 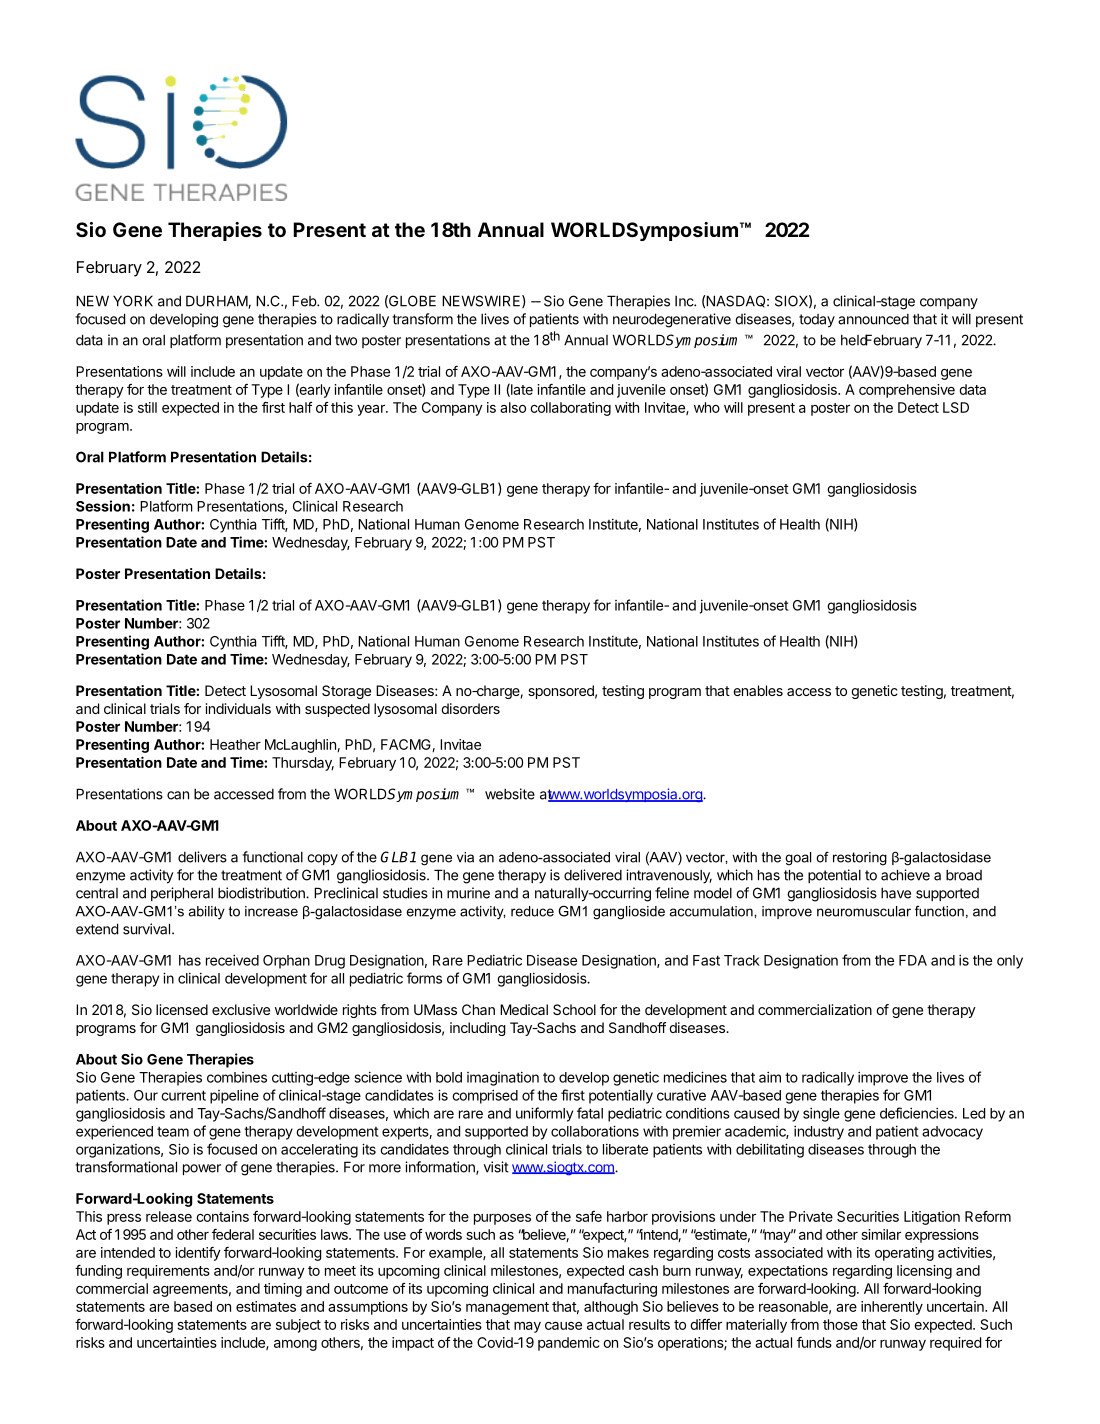 I want to click on delivers, so click(x=202, y=857).
